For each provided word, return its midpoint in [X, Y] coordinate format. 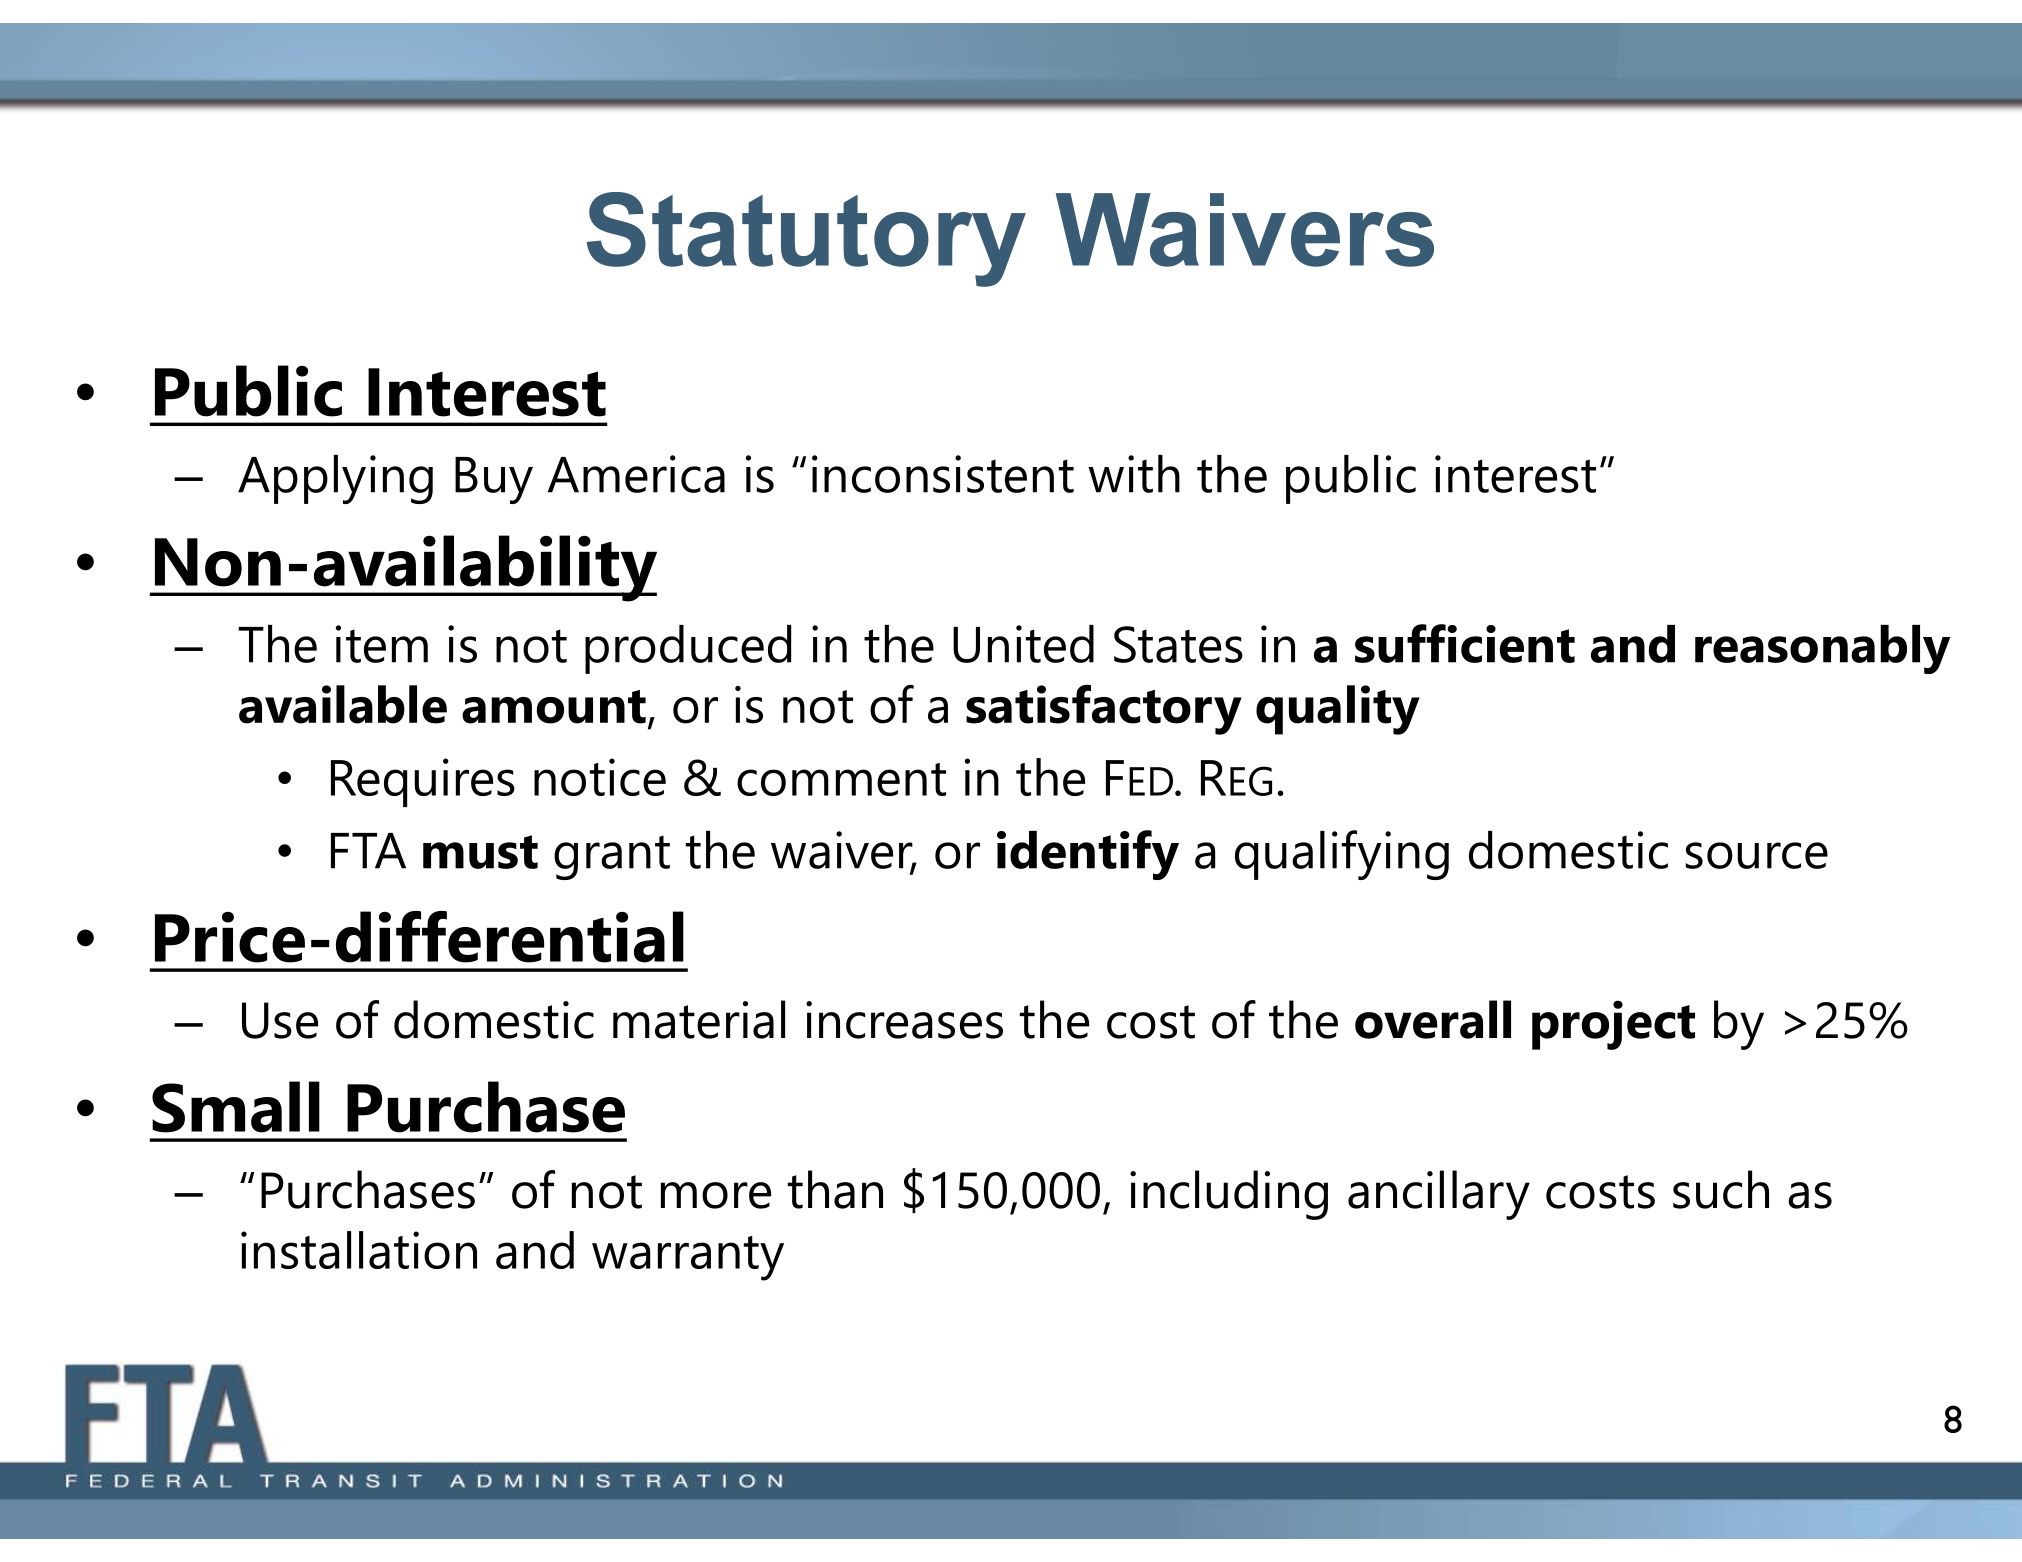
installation [359, 1250]
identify [1088, 855]
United [1023, 644]
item [382, 644]
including [1229, 1195]
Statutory [806, 239]
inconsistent [943, 474]
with [1134, 474]
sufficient [1465, 643]
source [1757, 855]
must [480, 852]
